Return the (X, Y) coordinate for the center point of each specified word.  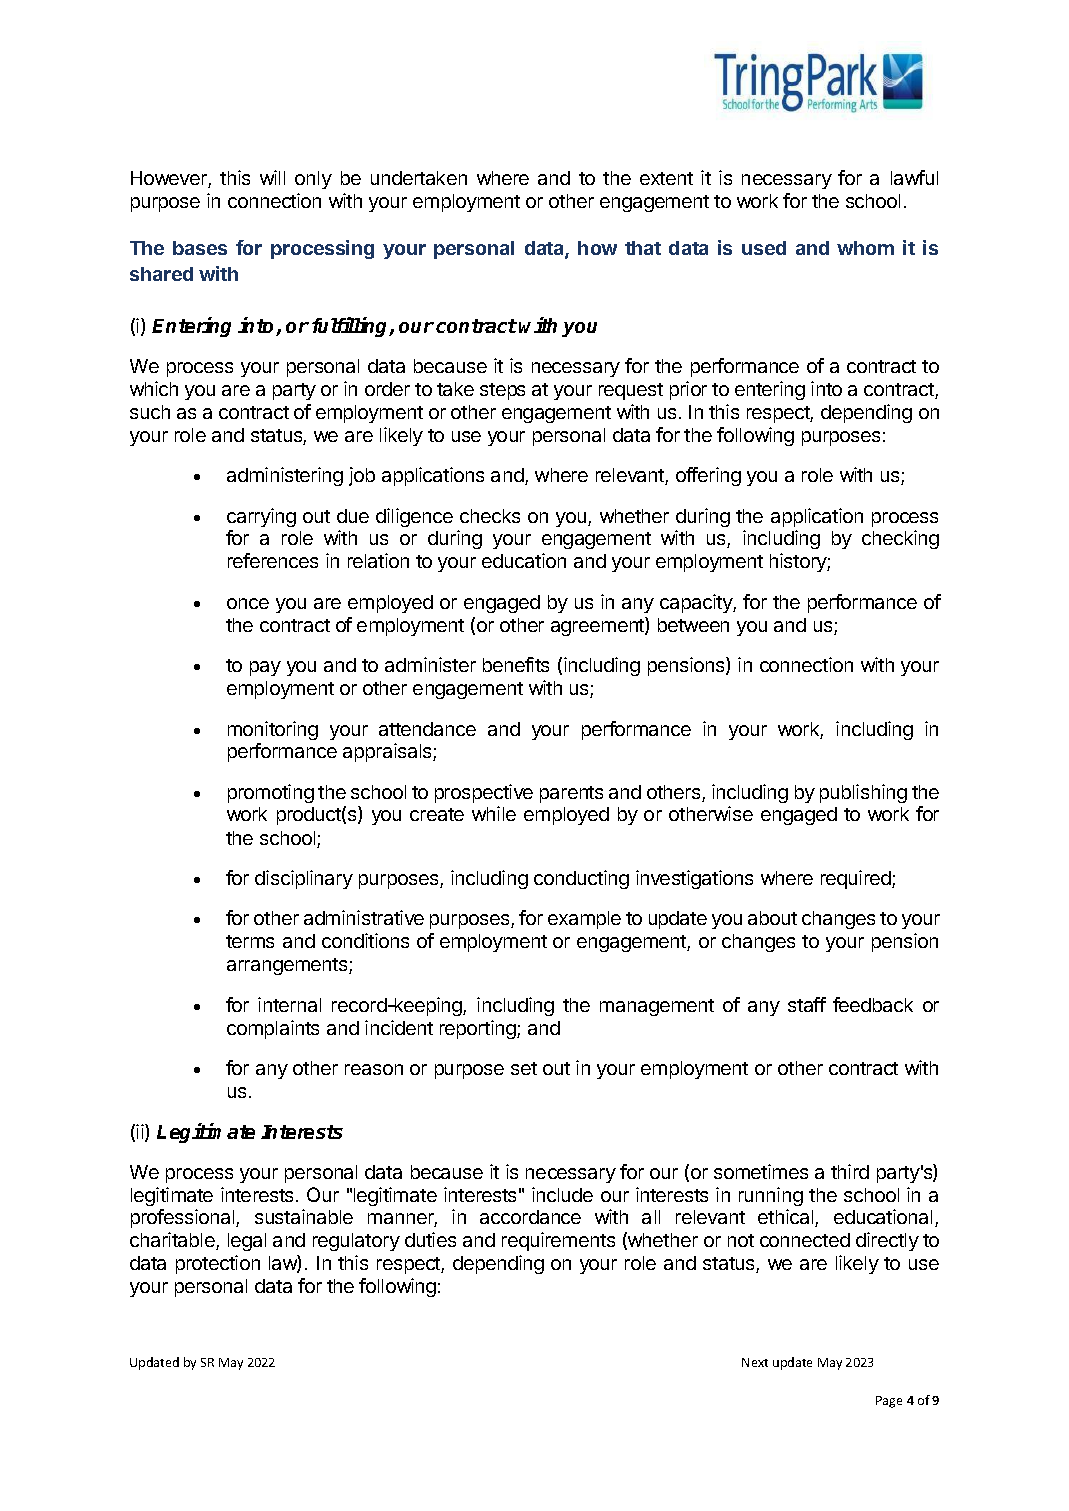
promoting (271, 793)
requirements (558, 1241)
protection (218, 1264)
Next (755, 1362)
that (643, 248)
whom (865, 248)
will (272, 177)
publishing (863, 793)
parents (571, 794)
